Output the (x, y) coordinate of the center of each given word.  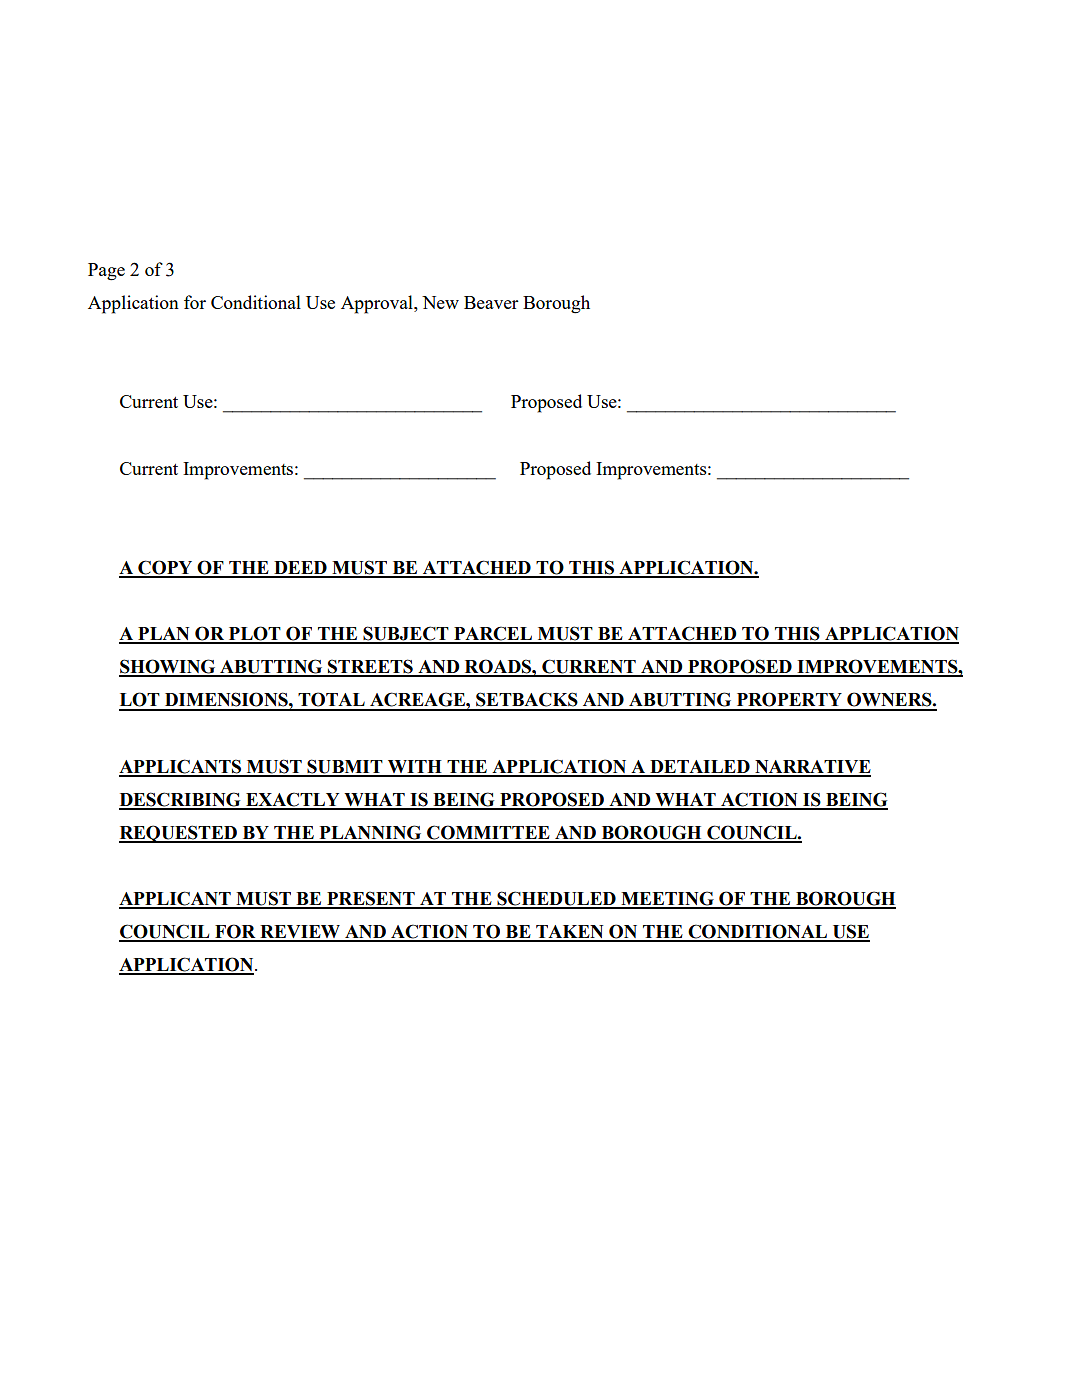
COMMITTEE (488, 833)
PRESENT (371, 899)
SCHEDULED (556, 899)
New (440, 302)
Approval (378, 304)
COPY (165, 568)
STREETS (370, 667)
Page (106, 272)
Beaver (491, 302)
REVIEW (300, 933)
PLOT (255, 634)
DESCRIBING (181, 800)
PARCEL (493, 634)
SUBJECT (406, 634)
